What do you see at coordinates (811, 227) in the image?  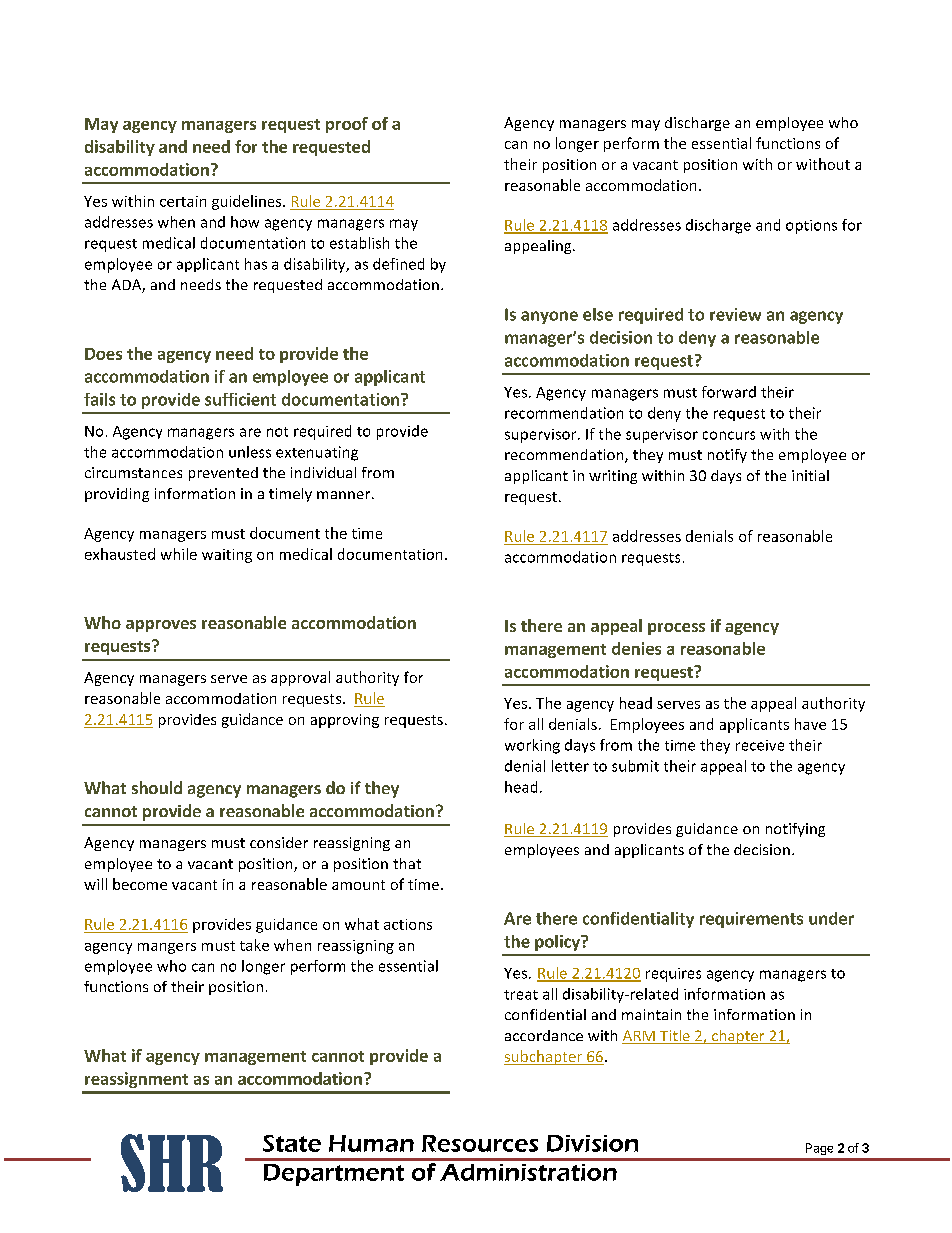 I see `options` at bounding box center [811, 227].
